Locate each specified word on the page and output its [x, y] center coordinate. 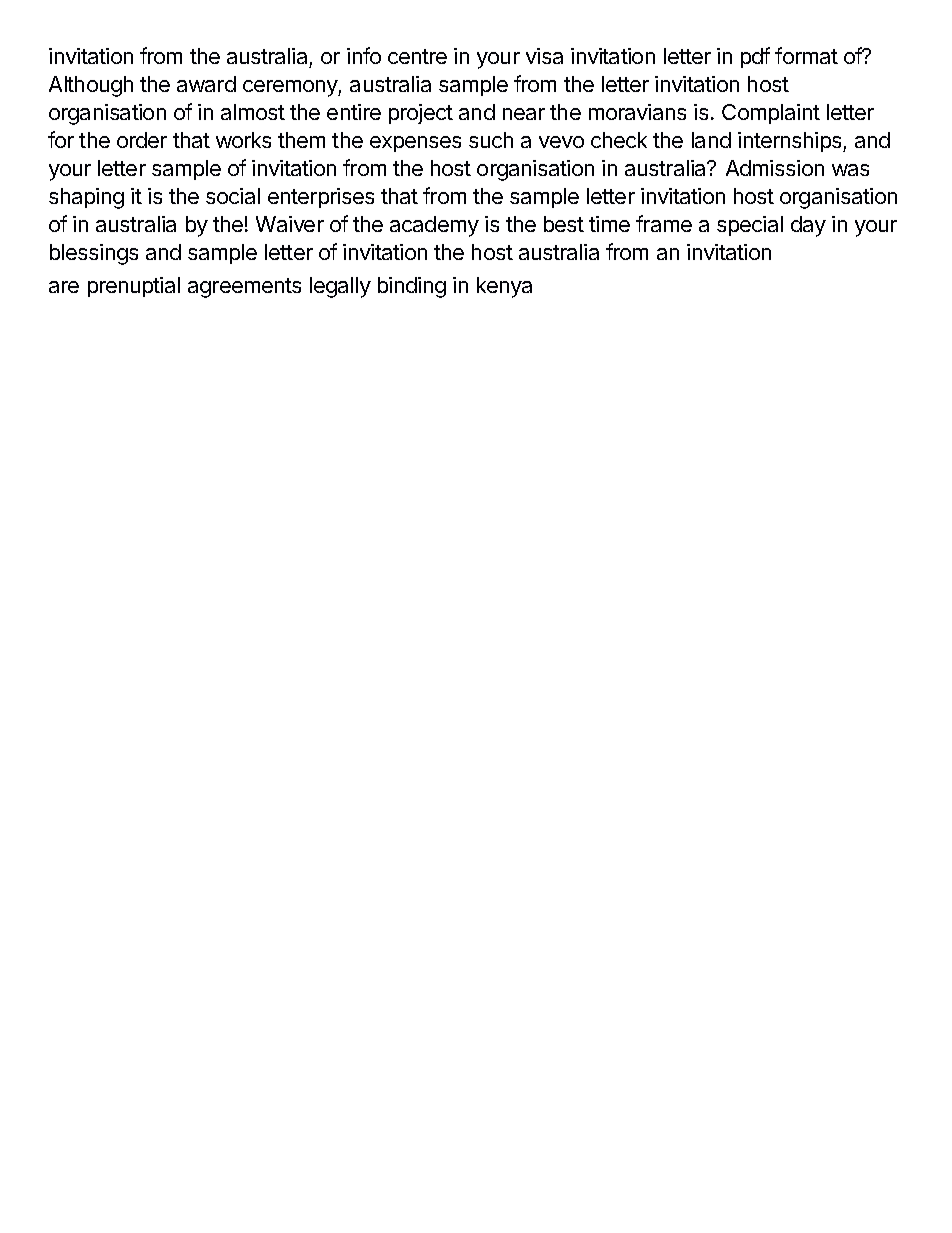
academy [434, 226]
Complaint [771, 114]
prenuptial [134, 287]
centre [417, 56]
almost [253, 112]
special [750, 226]
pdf [755, 57]
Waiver [290, 224]
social [233, 196]
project [421, 114]
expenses [415, 144]
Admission [775, 168]
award [206, 84]
